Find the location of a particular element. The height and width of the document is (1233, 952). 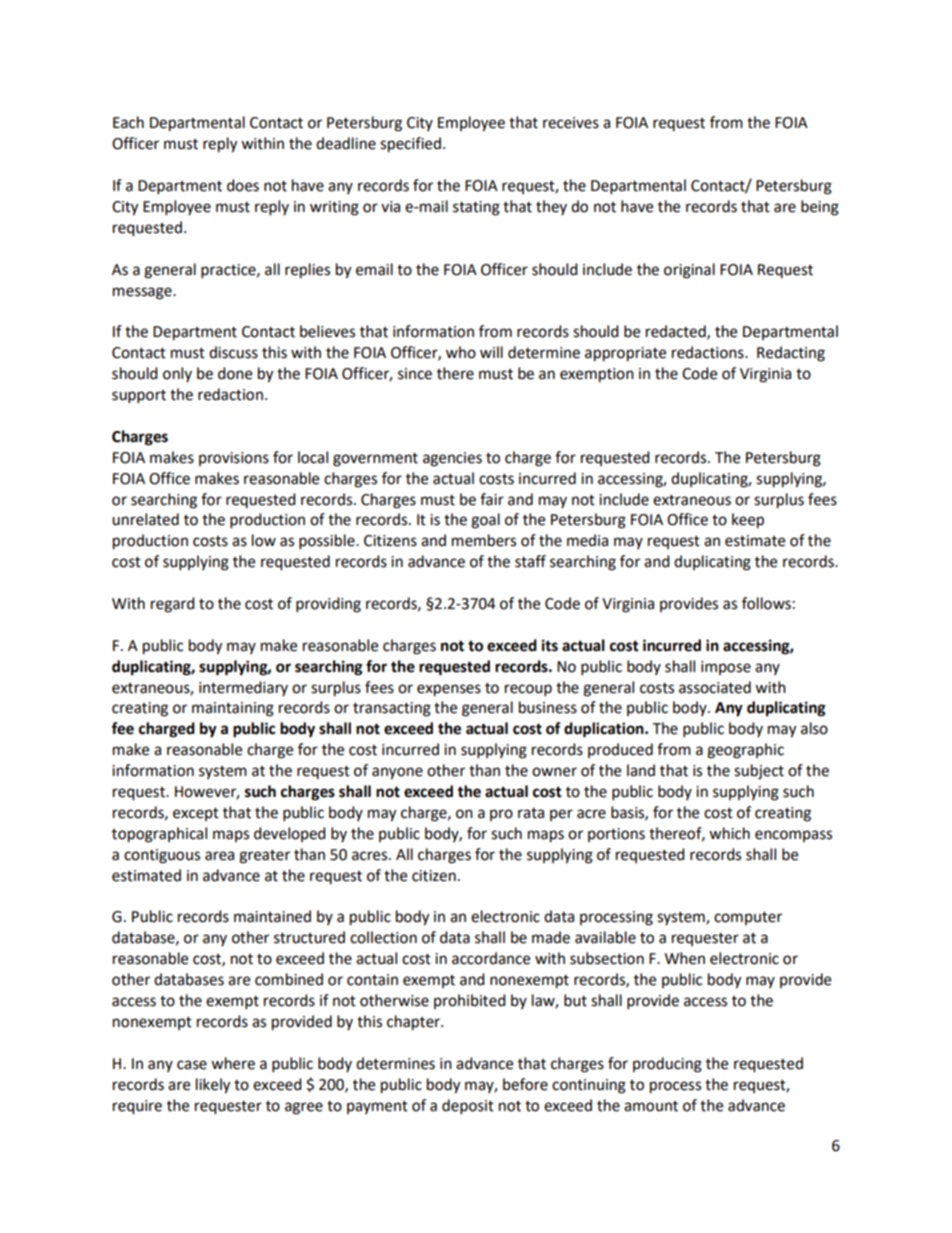

subject is located at coordinates (759, 772).
